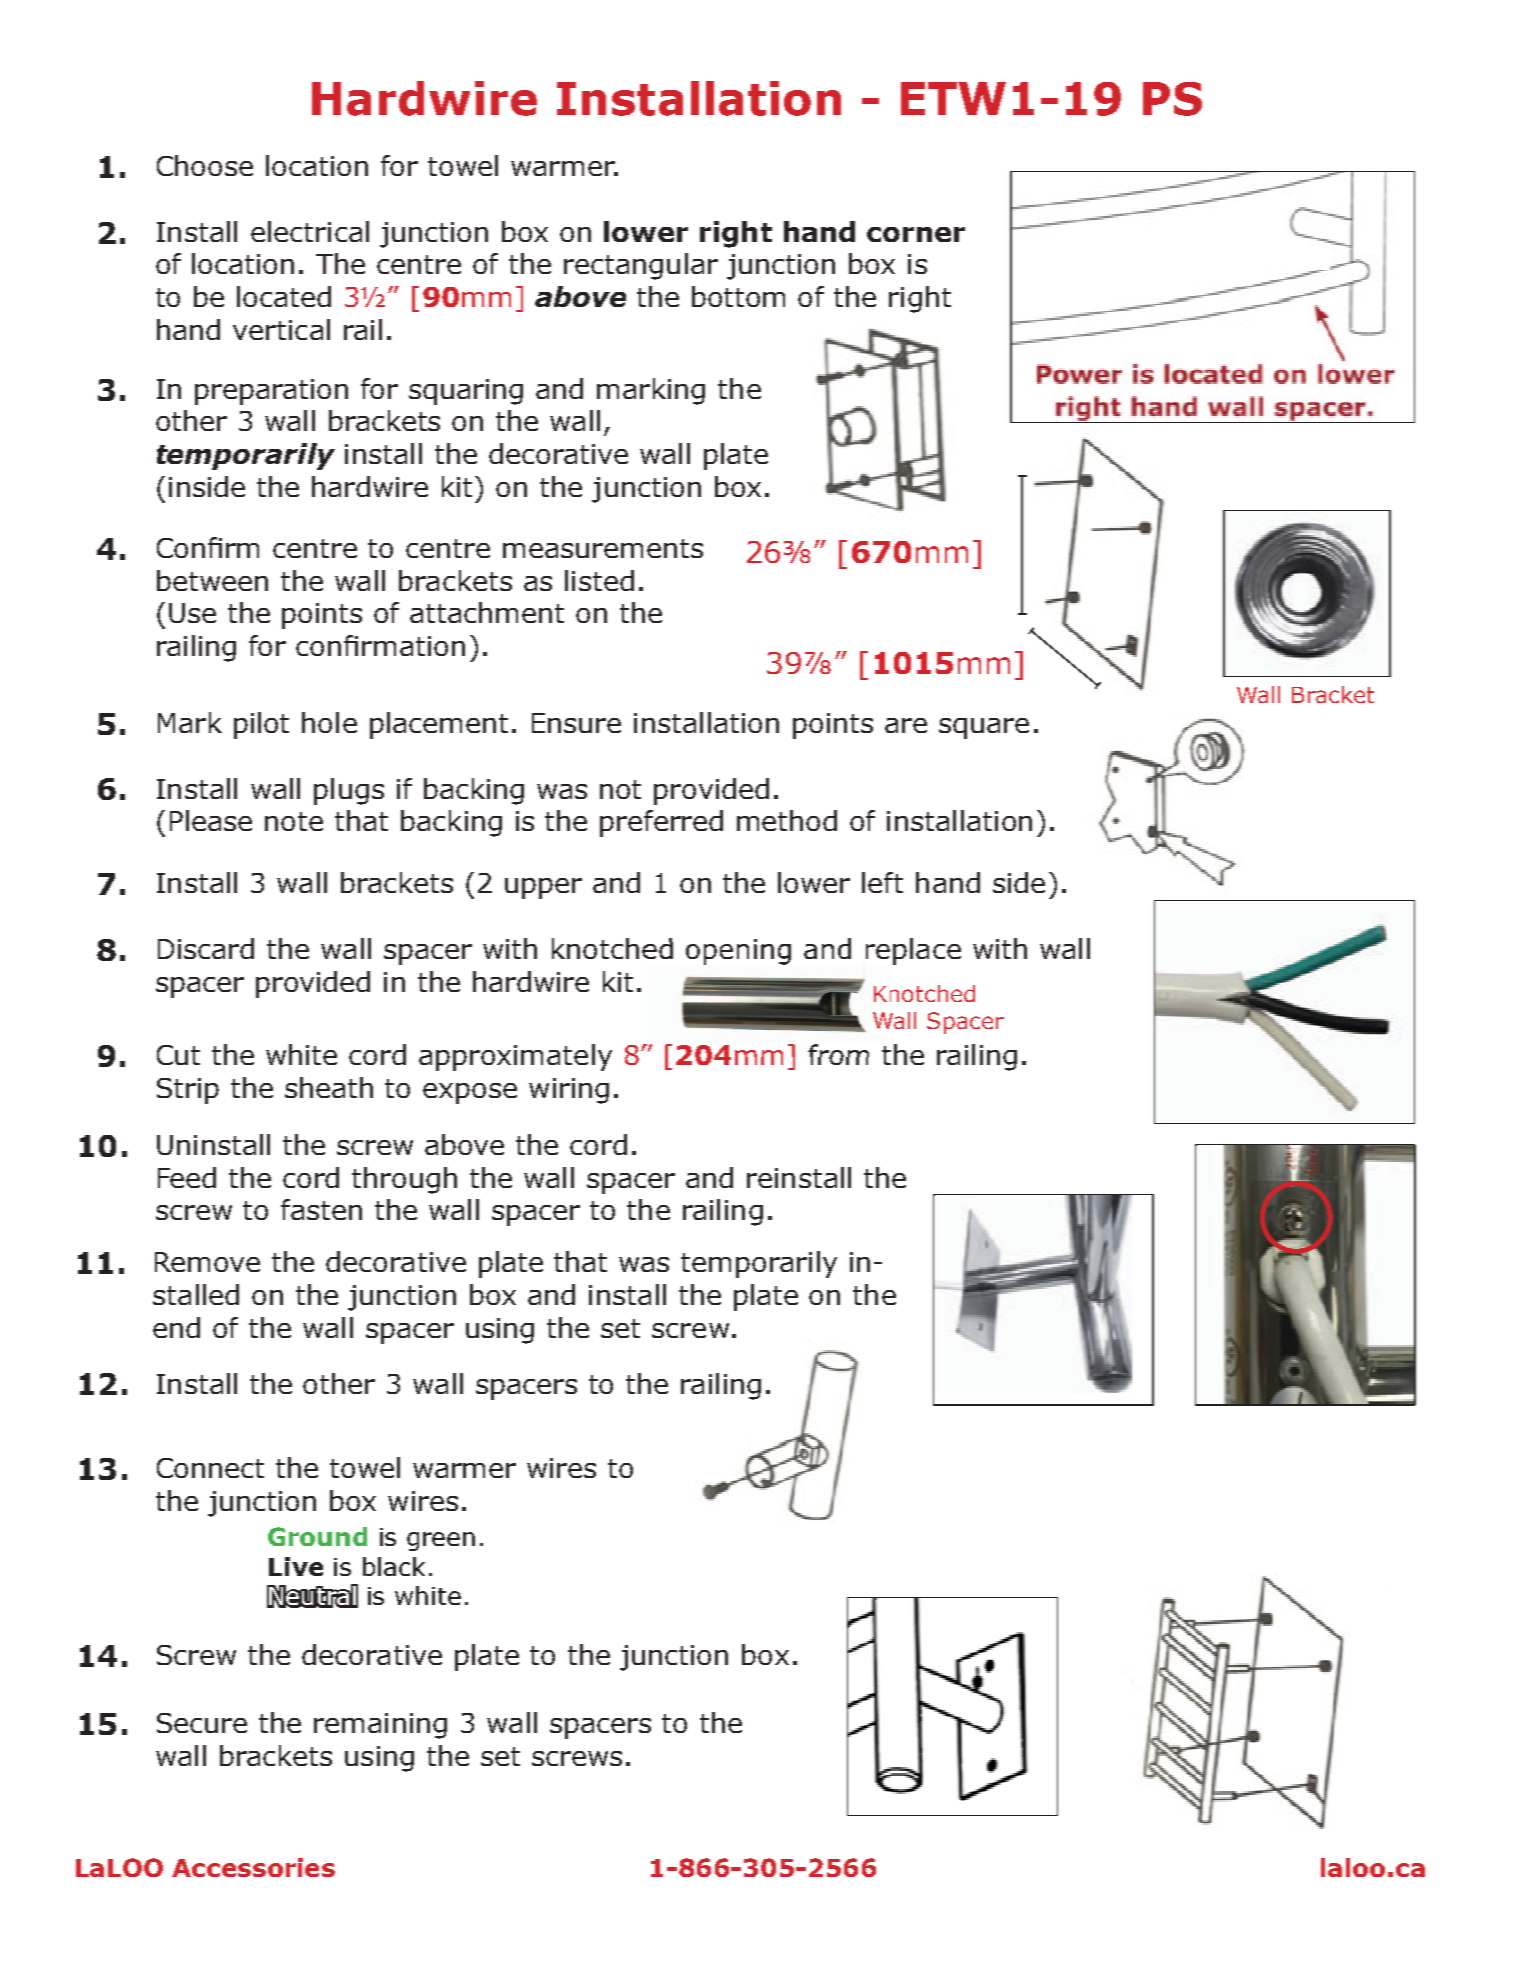  I want to click on remaining, so click(380, 1726).
